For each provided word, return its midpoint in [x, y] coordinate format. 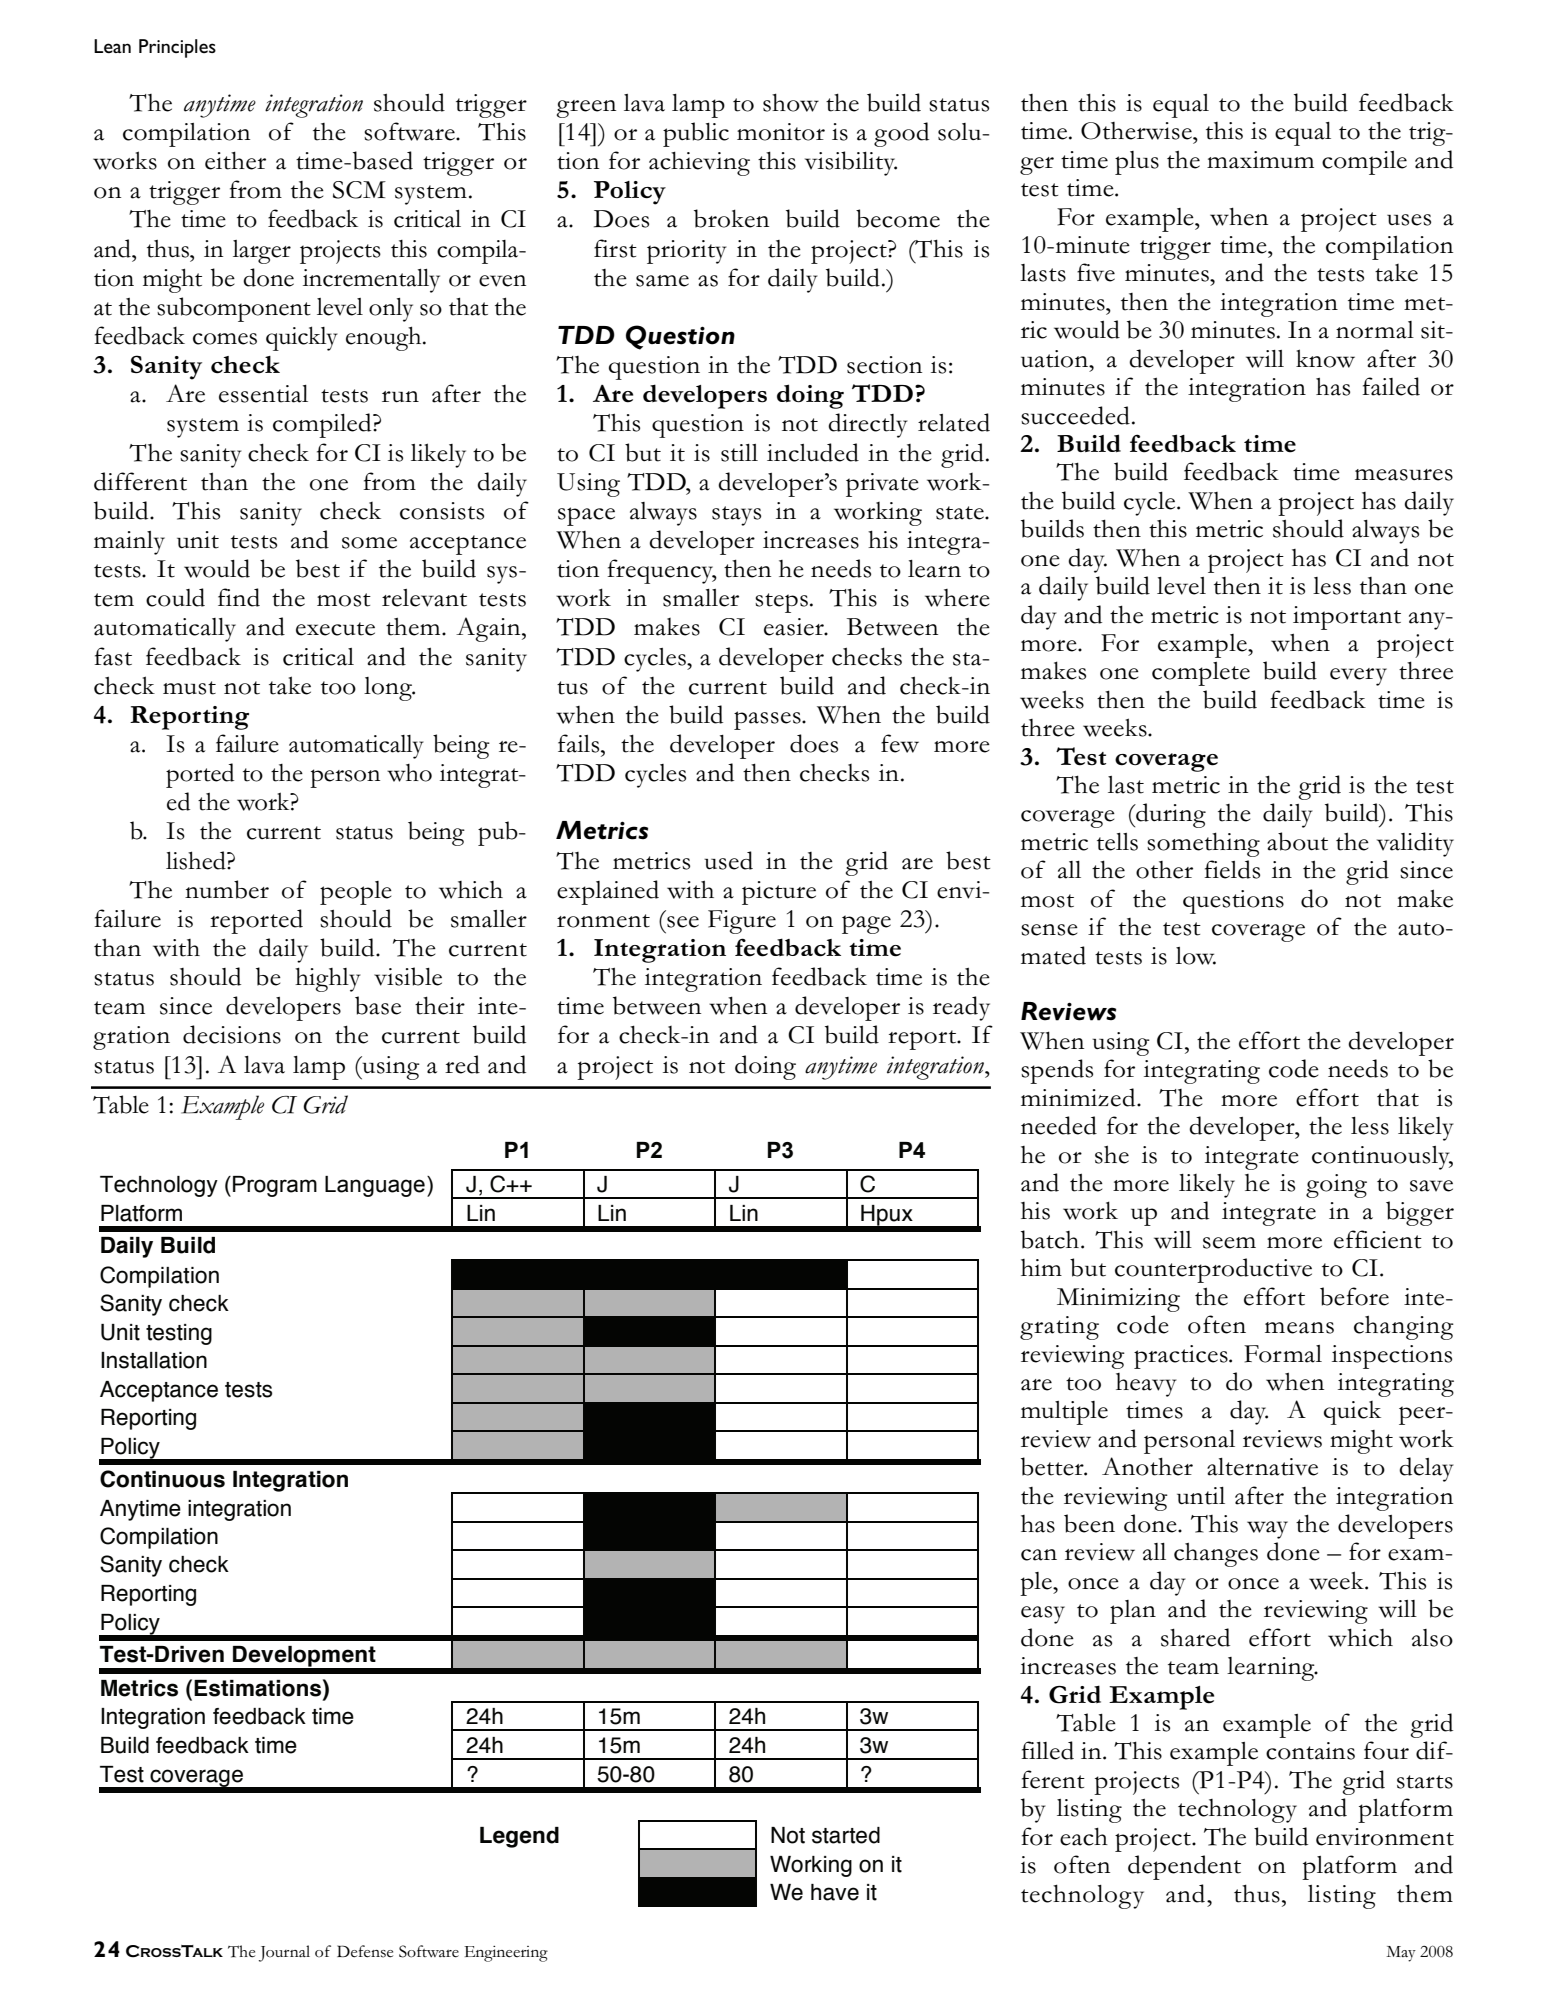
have [835, 1892]
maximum [1260, 160]
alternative [1262, 1467]
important [1347, 618]
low [1196, 956]
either [235, 160]
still [739, 453]
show [791, 102]
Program [275, 1186]
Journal [284, 1953]
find [239, 597]
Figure [742, 922]
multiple [1064, 1413]
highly [327, 979]
